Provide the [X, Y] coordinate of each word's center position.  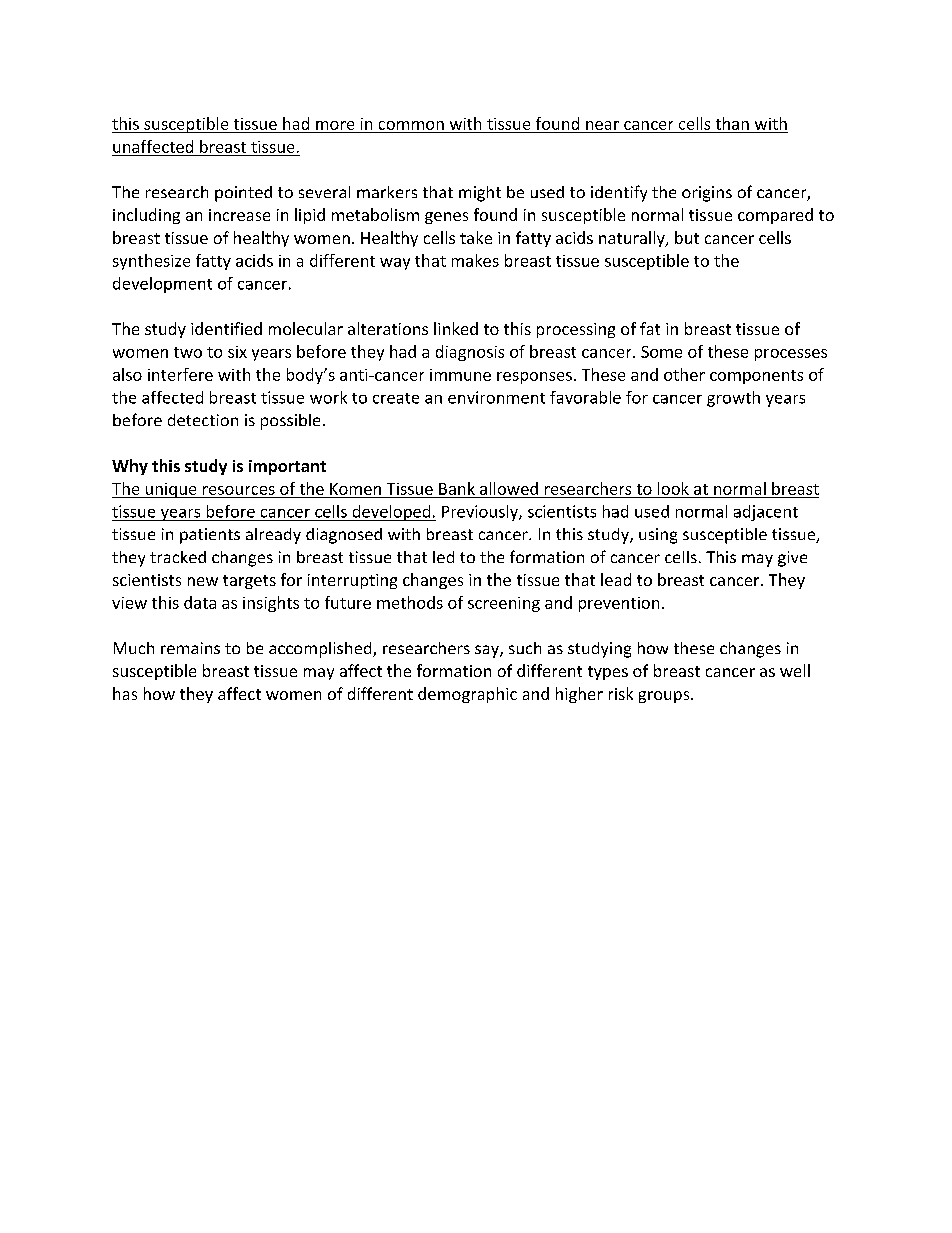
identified [226, 328]
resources [239, 490]
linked [456, 328]
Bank [457, 488]
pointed [243, 194]
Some [661, 352]
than [732, 123]
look [673, 488]
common [411, 125]
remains [190, 648]
